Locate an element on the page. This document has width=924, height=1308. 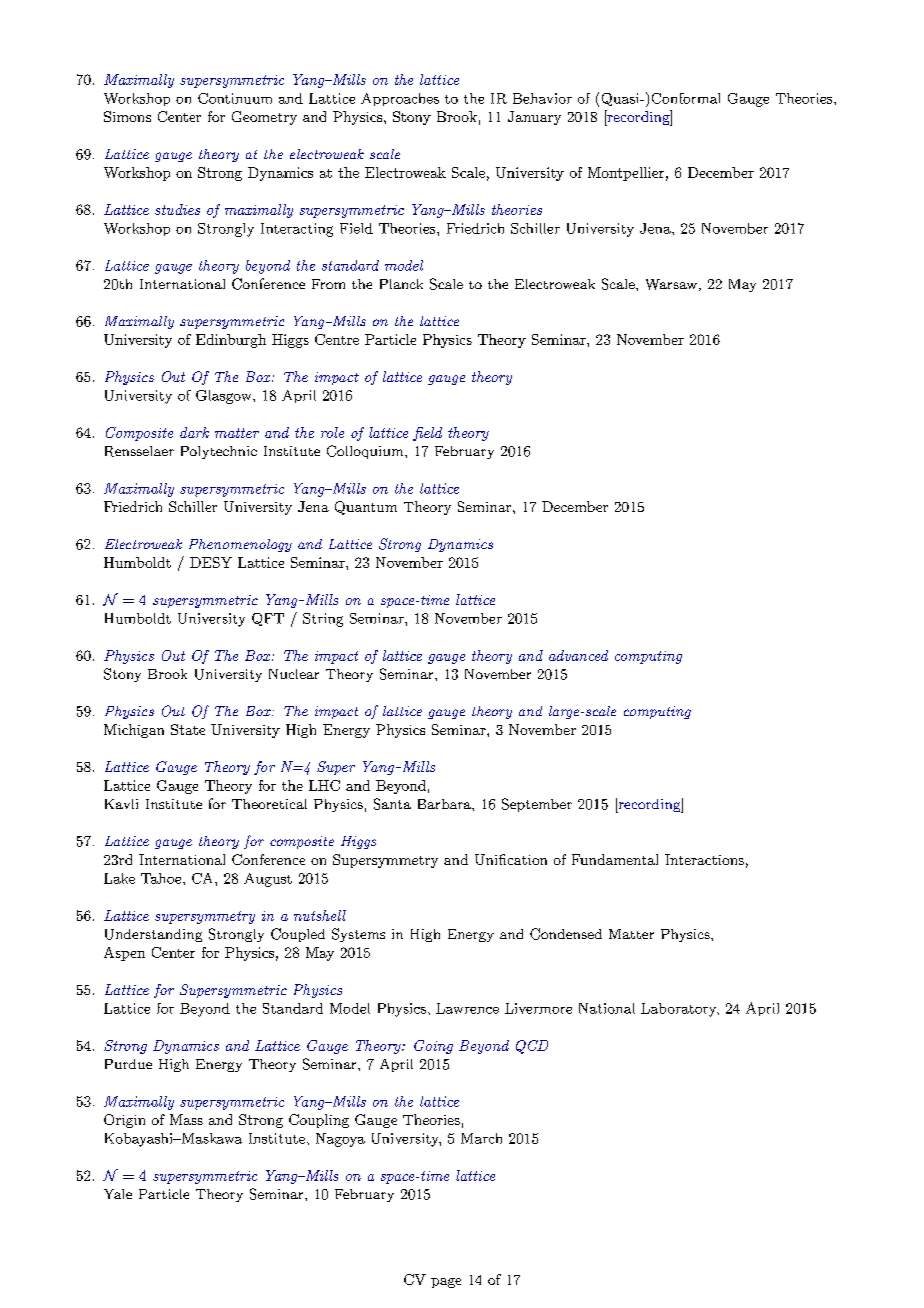
Montpellier is located at coordinates (626, 174).
